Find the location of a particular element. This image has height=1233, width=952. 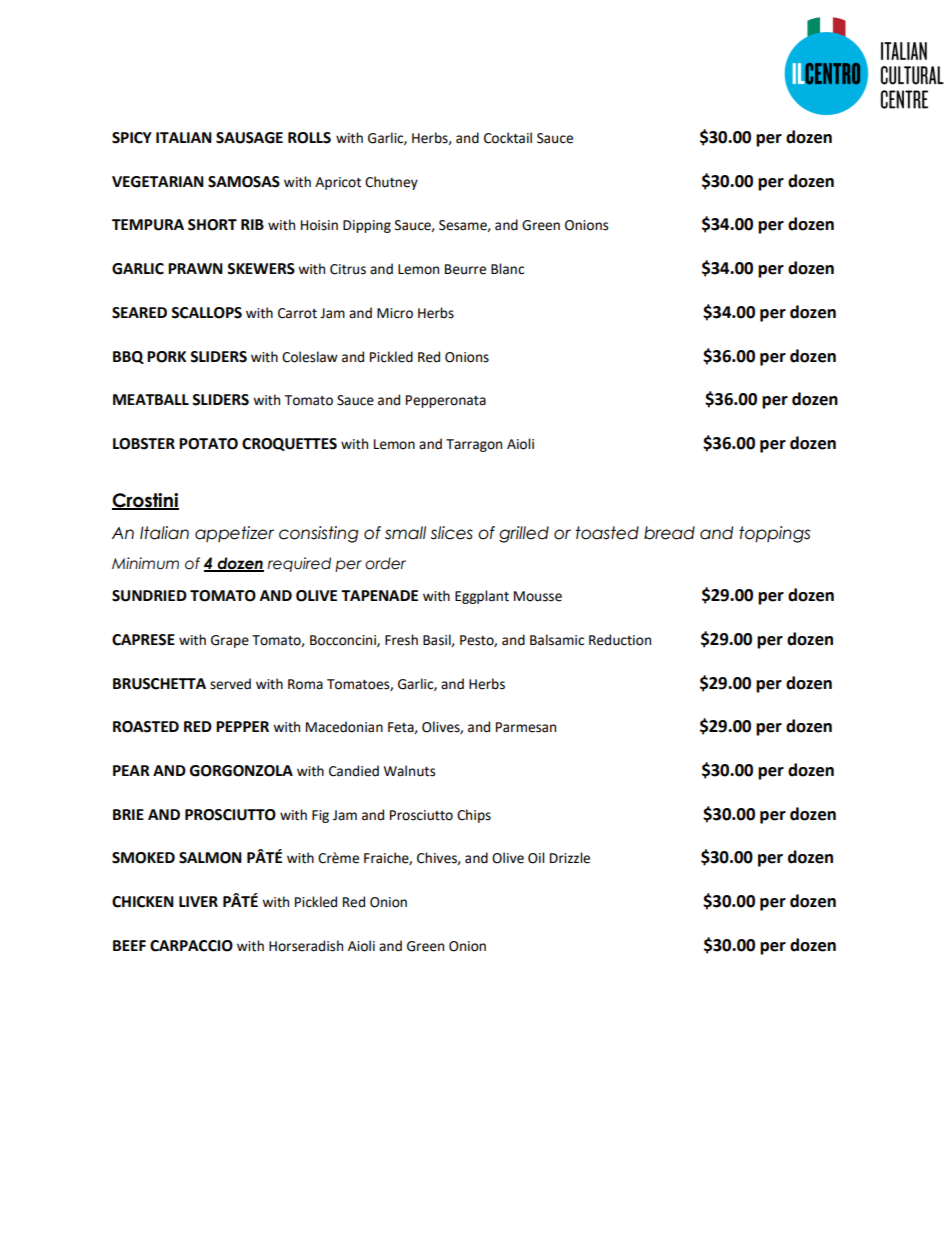

LIVER is located at coordinates (198, 901).
